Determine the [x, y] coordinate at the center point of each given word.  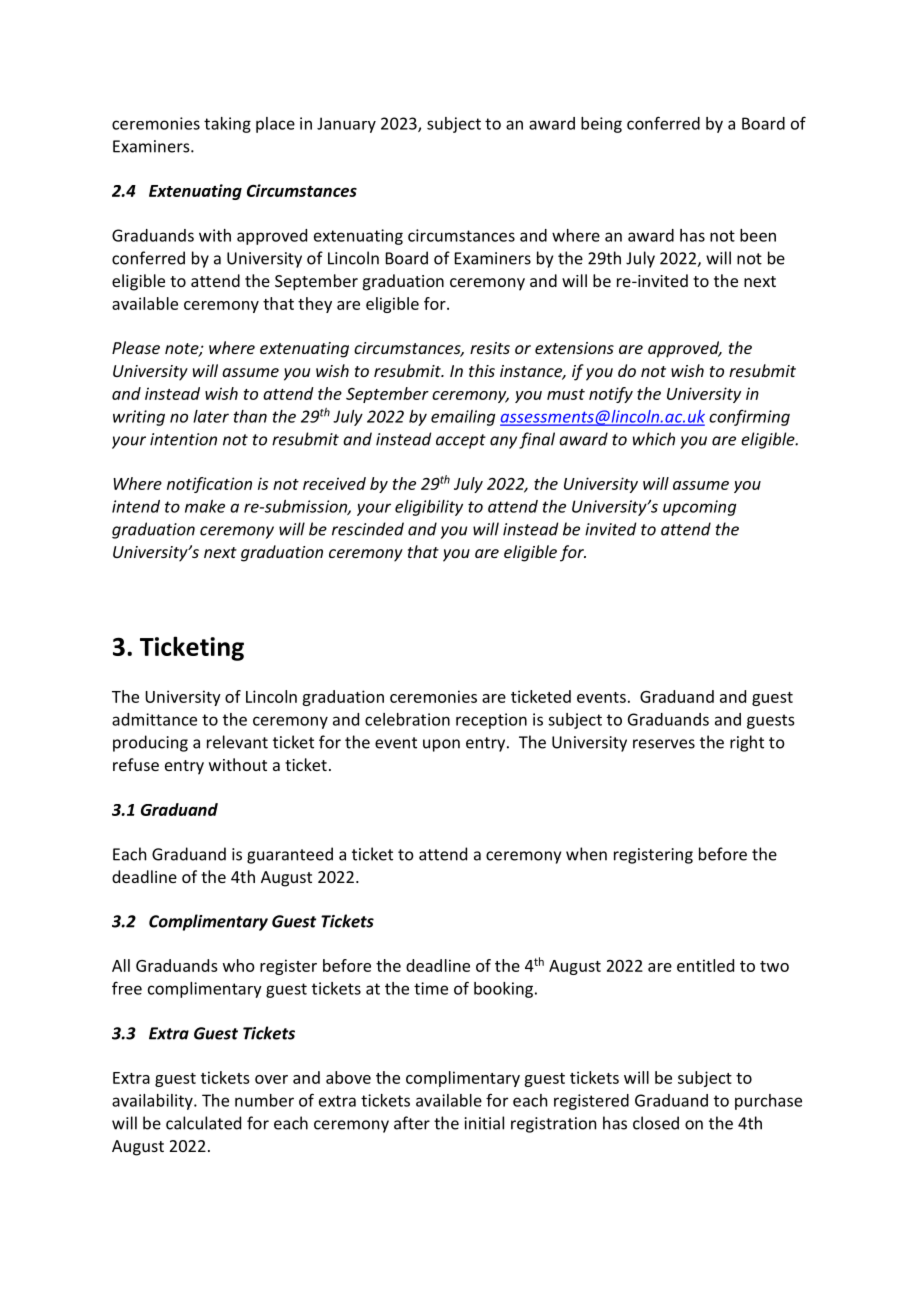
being [601, 125]
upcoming [699, 508]
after [412, 1123]
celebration [407, 719]
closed [656, 1123]
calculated [203, 1123]
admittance [154, 719]
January [346, 125]
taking [227, 125]
